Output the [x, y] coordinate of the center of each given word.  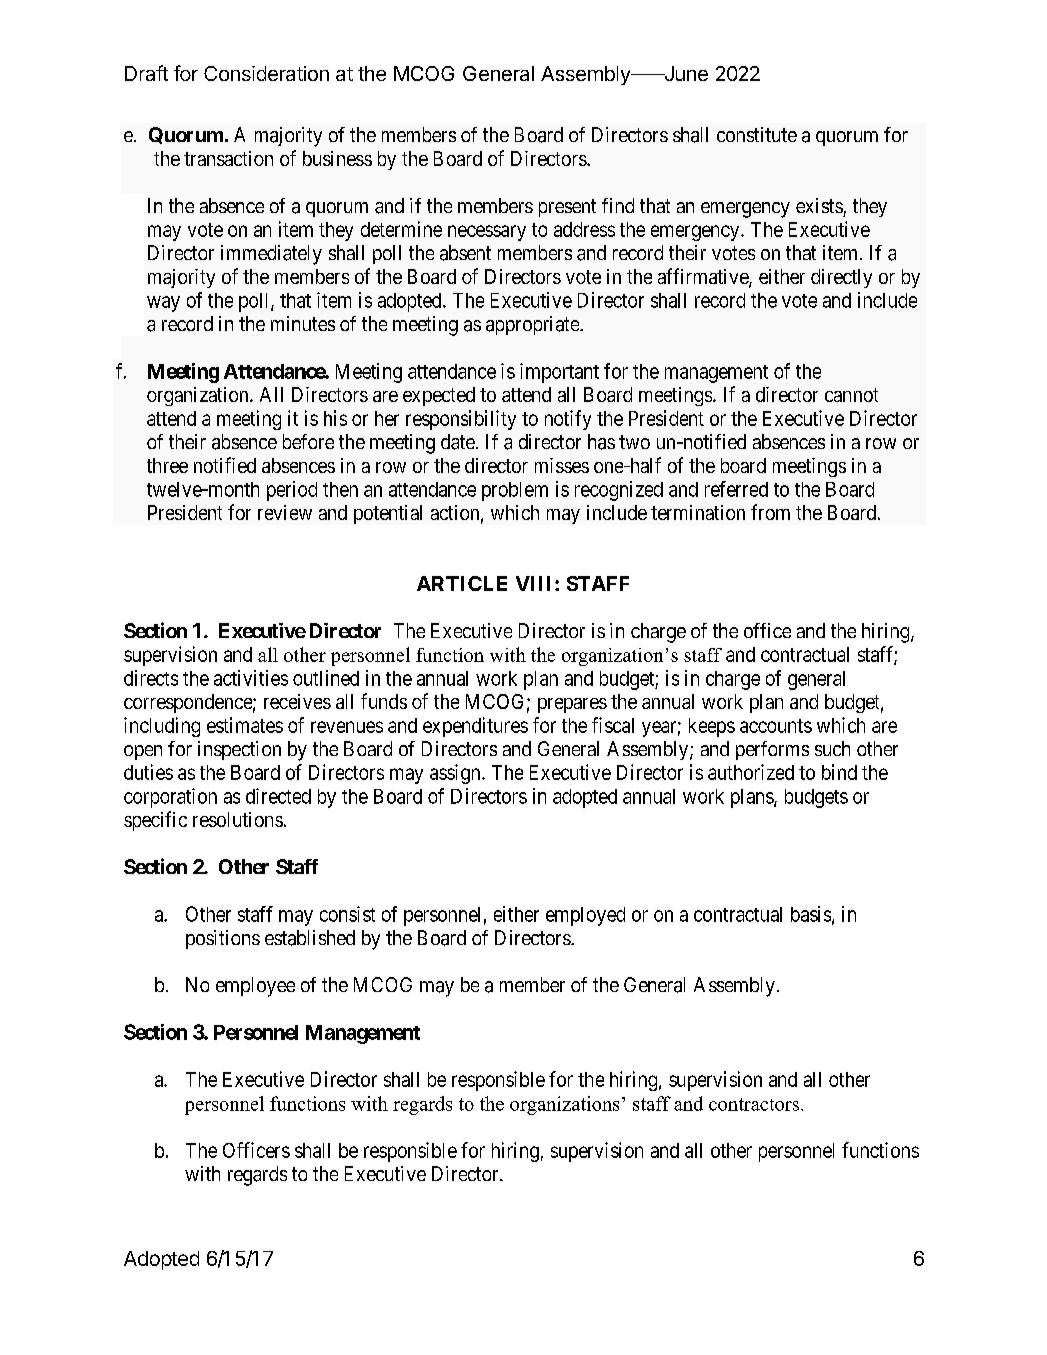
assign [456, 774]
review [285, 512]
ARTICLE [462, 583]
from [770, 512]
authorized [751, 772]
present [567, 208]
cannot [851, 395]
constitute [757, 134]
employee [255, 987]
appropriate [533, 325]
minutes [303, 323]
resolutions [238, 819]
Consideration [266, 73]
